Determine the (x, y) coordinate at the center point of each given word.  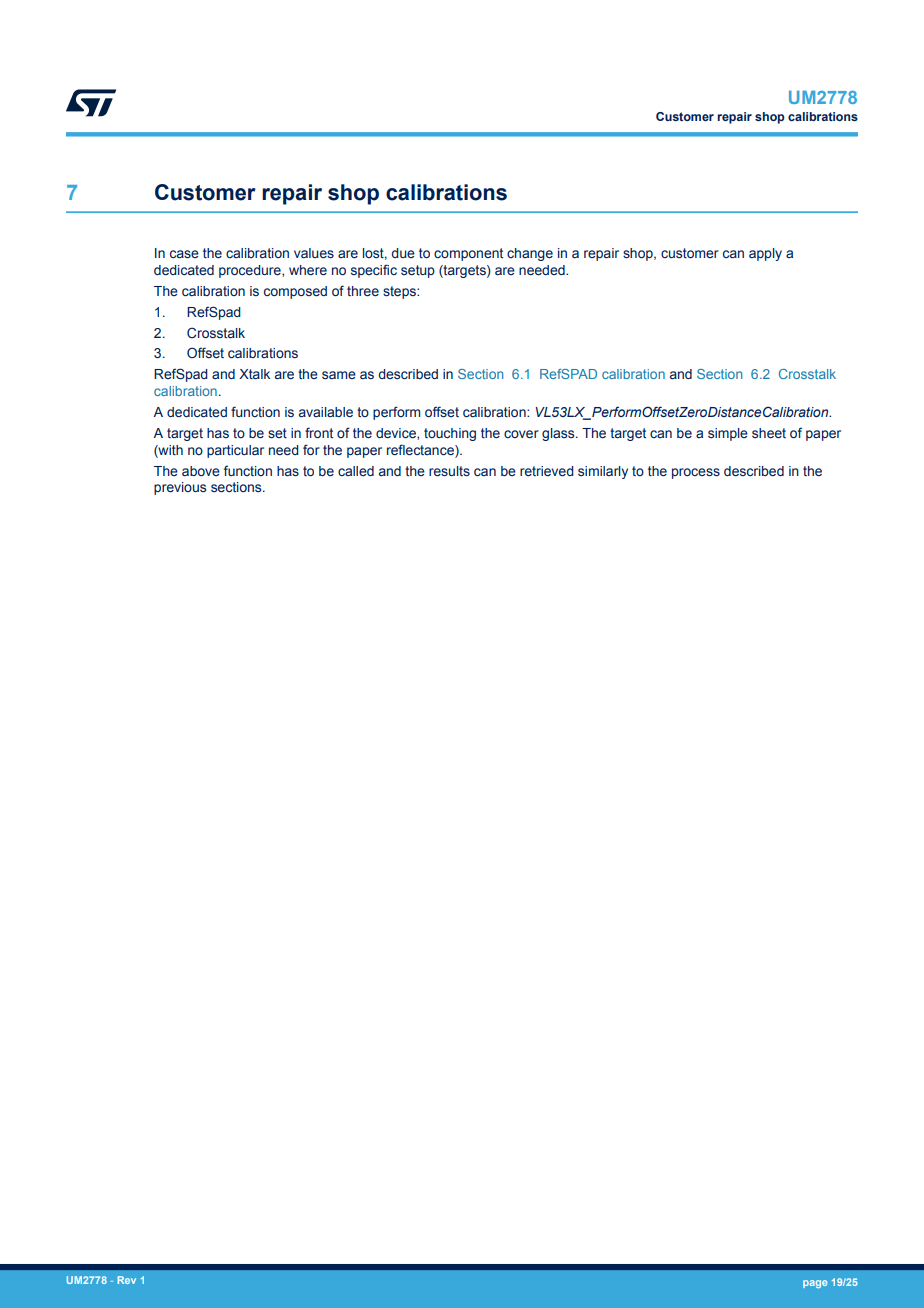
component (468, 254)
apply (765, 254)
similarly (603, 472)
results (449, 471)
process (696, 473)
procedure (251, 271)
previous (180, 488)
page (815, 1284)
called (356, 471)
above (201, 471)
